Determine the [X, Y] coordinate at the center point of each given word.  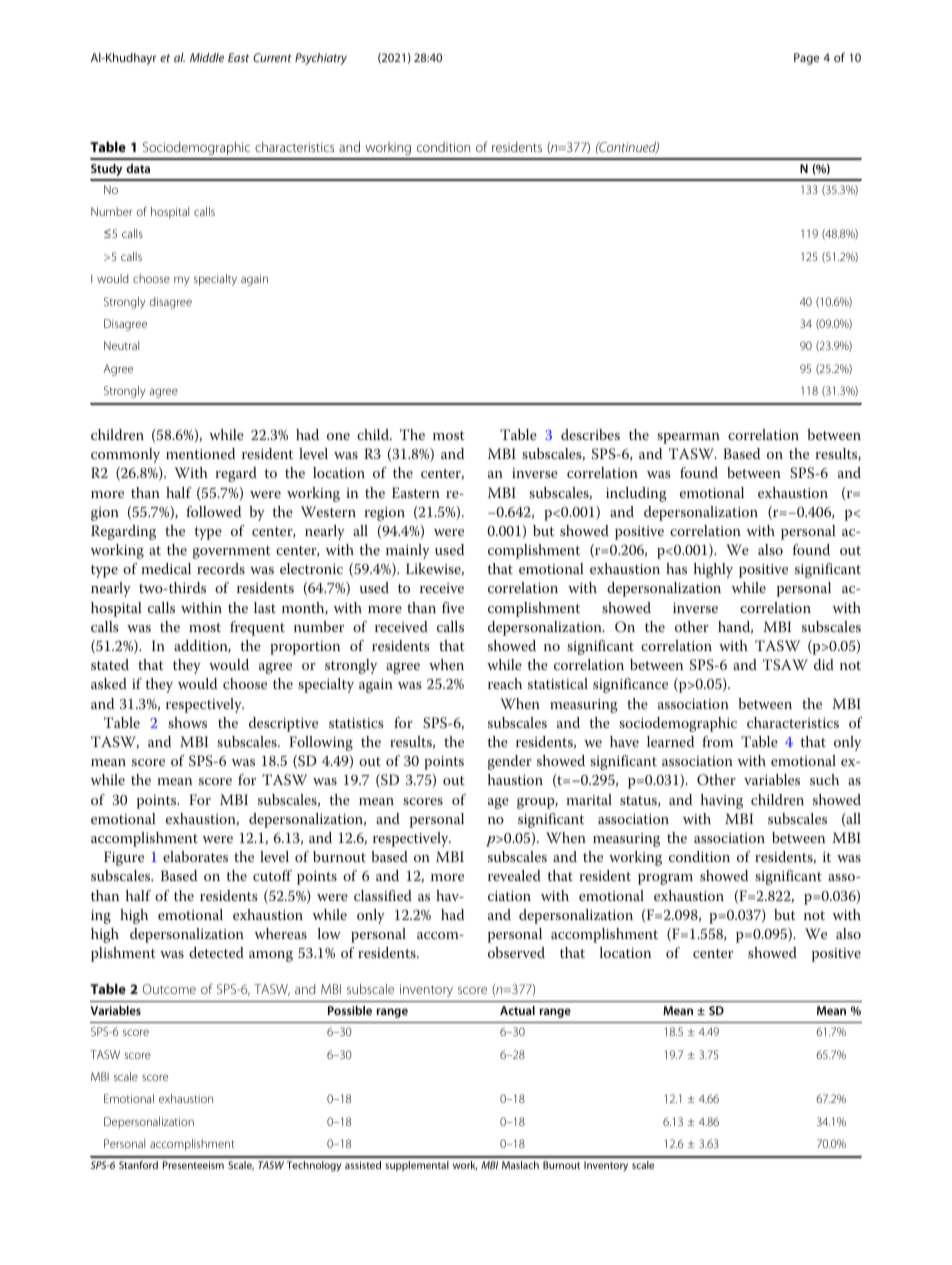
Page [806, 59]
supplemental [417, 1166]
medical [166, 568]
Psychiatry [321, 59]
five [453, 607]
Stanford [138, 1165]
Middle [207, 57]
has [676, 568]
